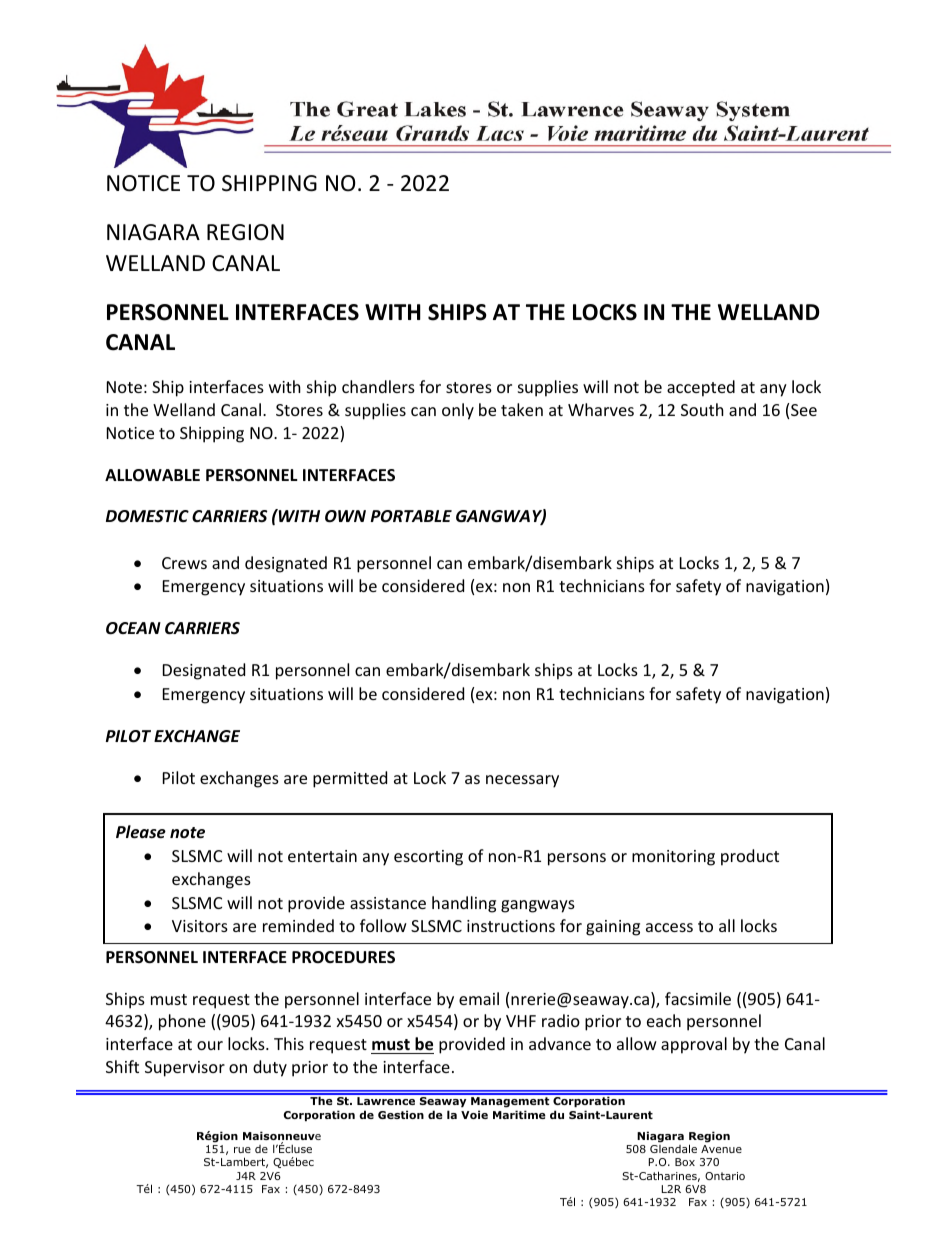 The height and width of the document is (1233, 952). I want to click on See, so click(804, 410).
